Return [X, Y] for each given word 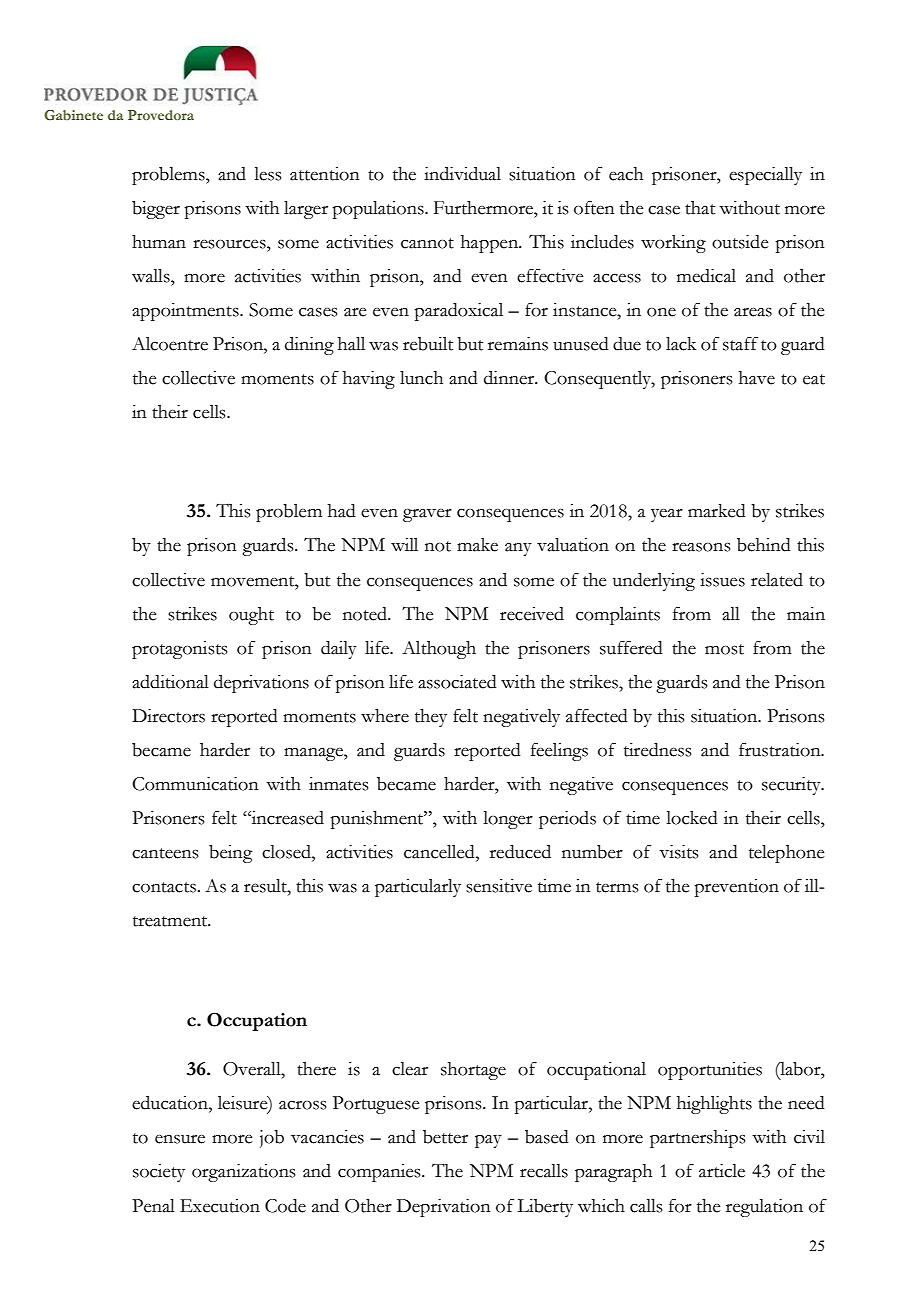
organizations [243, 1173]
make [477, 545]
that [700, 208]
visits [678, 852]
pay [488, 1141]
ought [251, 616]
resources [230, 244]
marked [717, 511]
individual [462, 174]
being [231, 854]
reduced [520, 852]
